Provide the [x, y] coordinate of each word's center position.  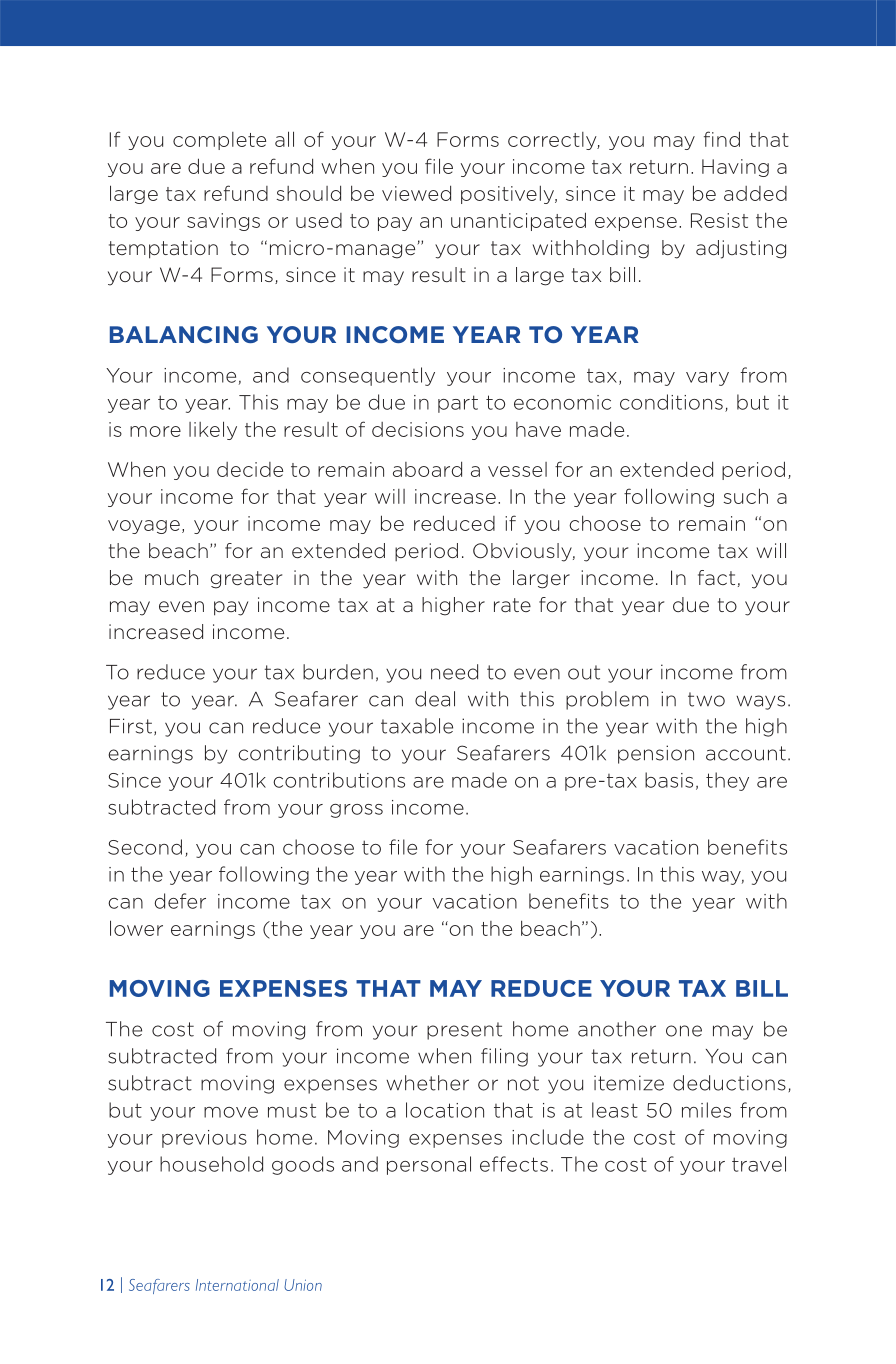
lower [136, 928]
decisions [418, 429]
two [706, 699]
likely [213, 430]
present [464, 1031]
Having [735, 168]
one [684, 1031]
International [237, 1285]
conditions [671, 402]
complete [219, 141]
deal [435, 699]
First [131, 726]
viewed [416, 193]
